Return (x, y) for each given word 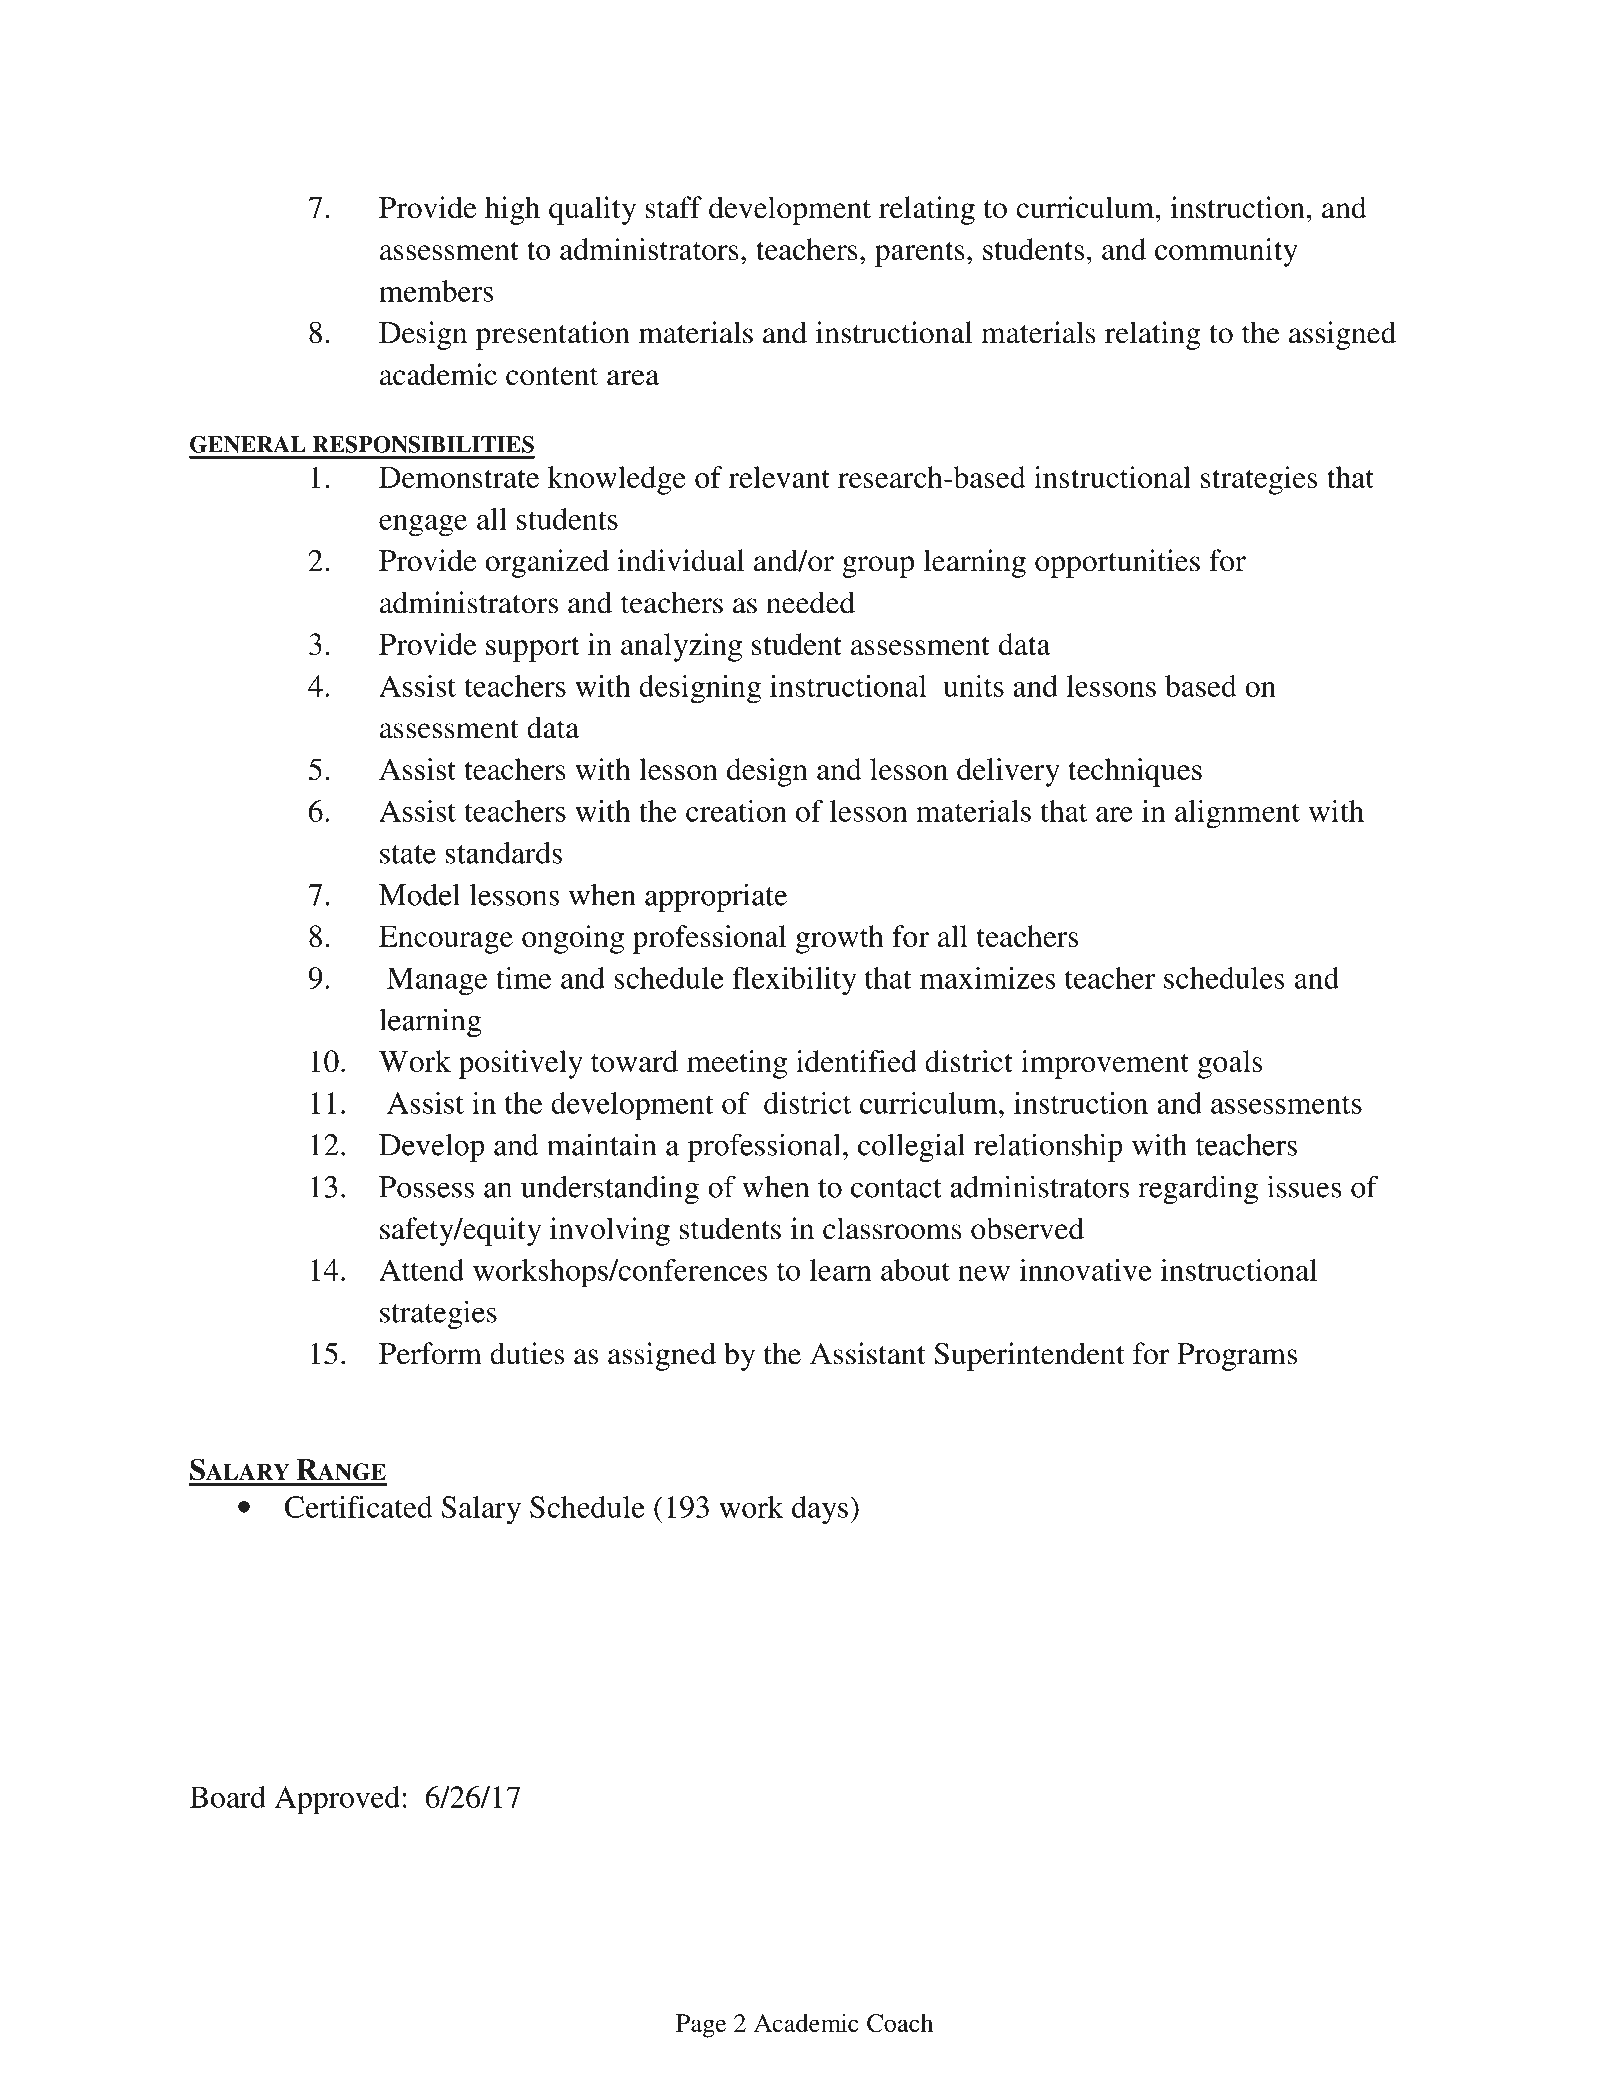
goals (1230, 1064)
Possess (426, 1187)
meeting (737, 1064)
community (1226, 252)
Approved (337, 1800)
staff (674, 207)
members (436, 291)
